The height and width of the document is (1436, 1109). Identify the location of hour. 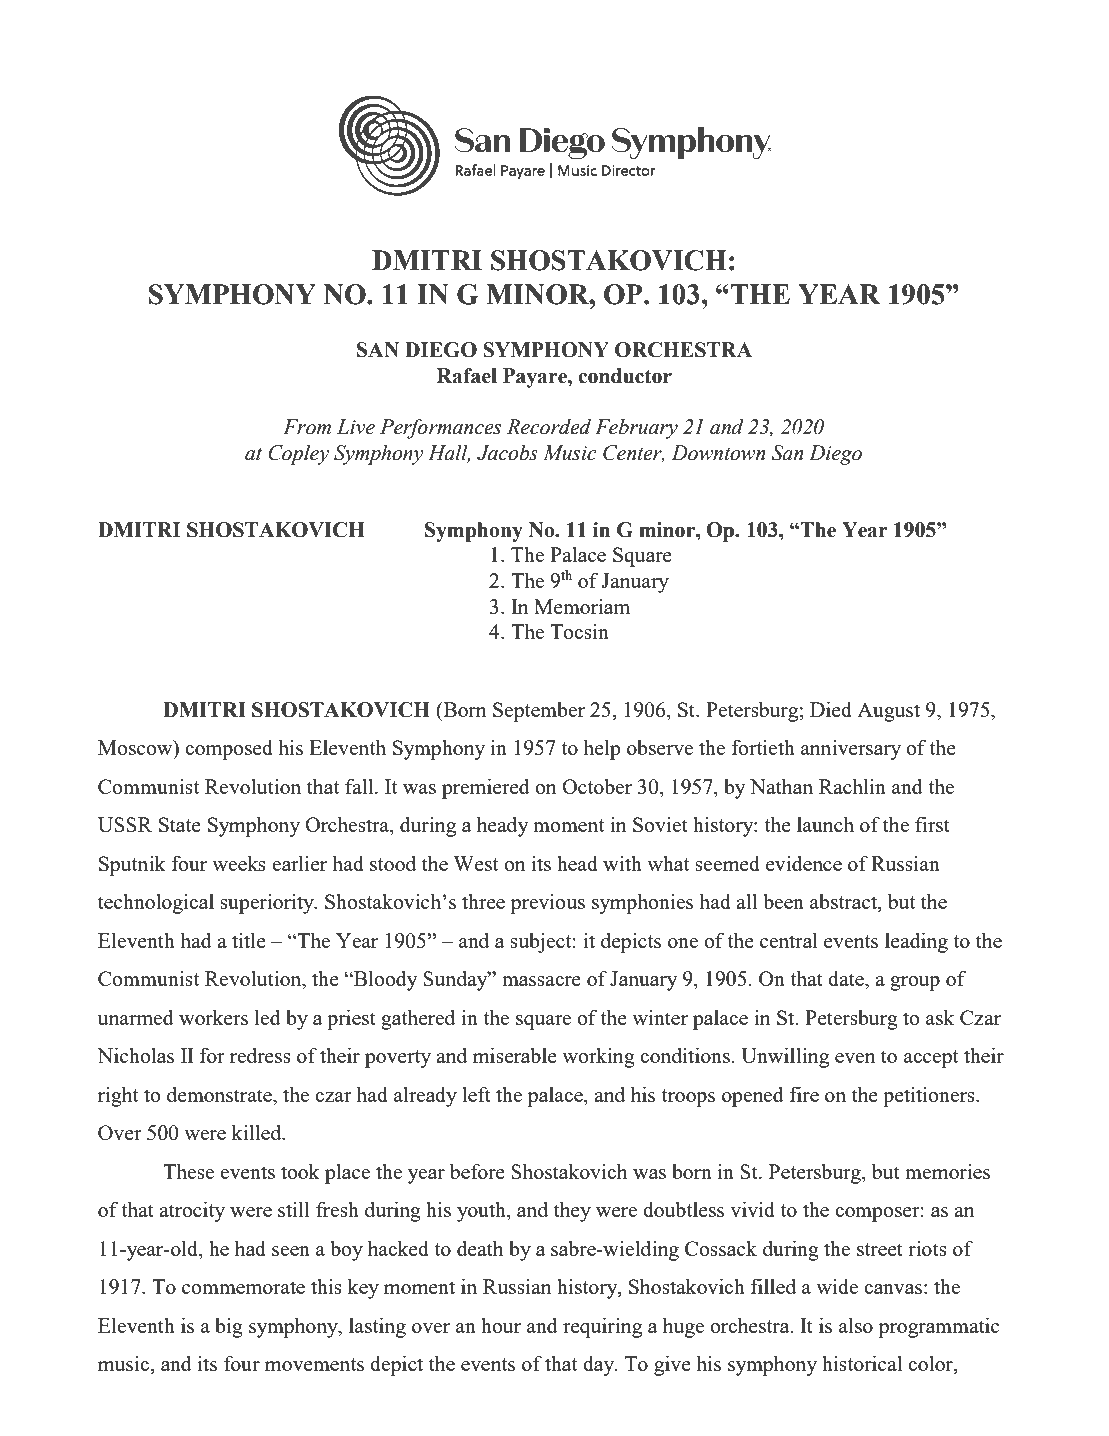
(501, 1325).
